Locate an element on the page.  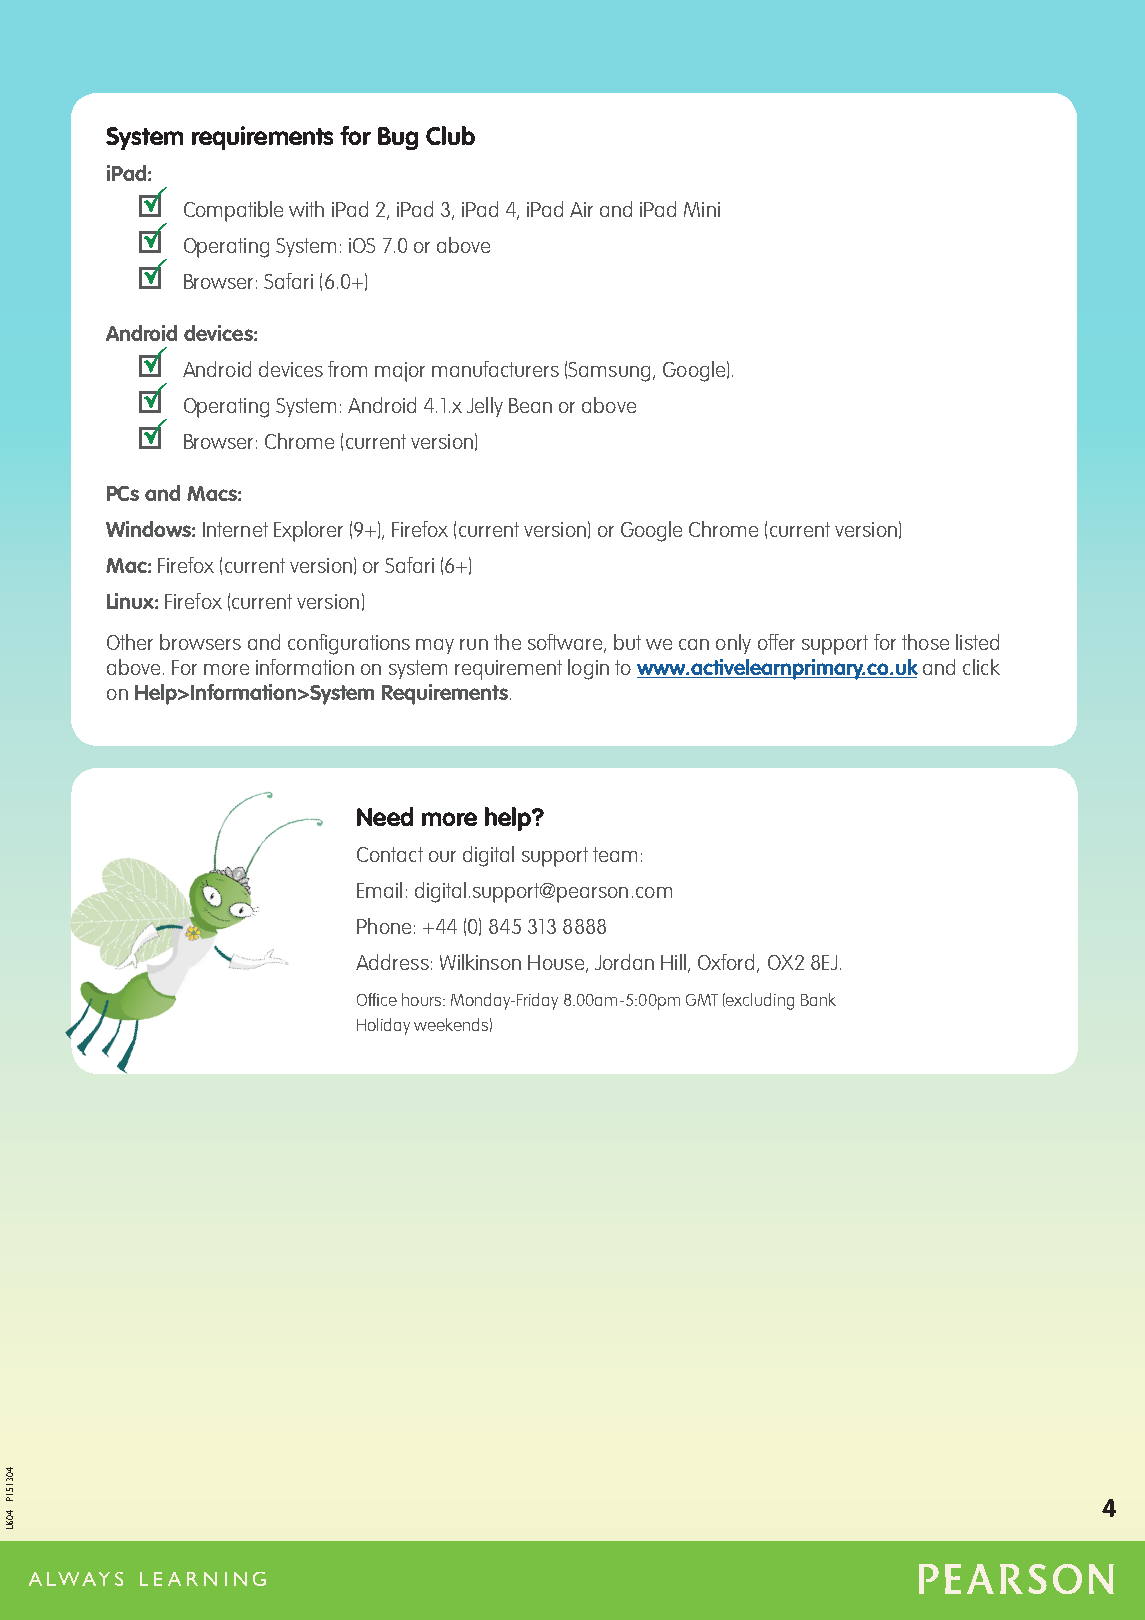
software is located at coordinates (566, 643).
